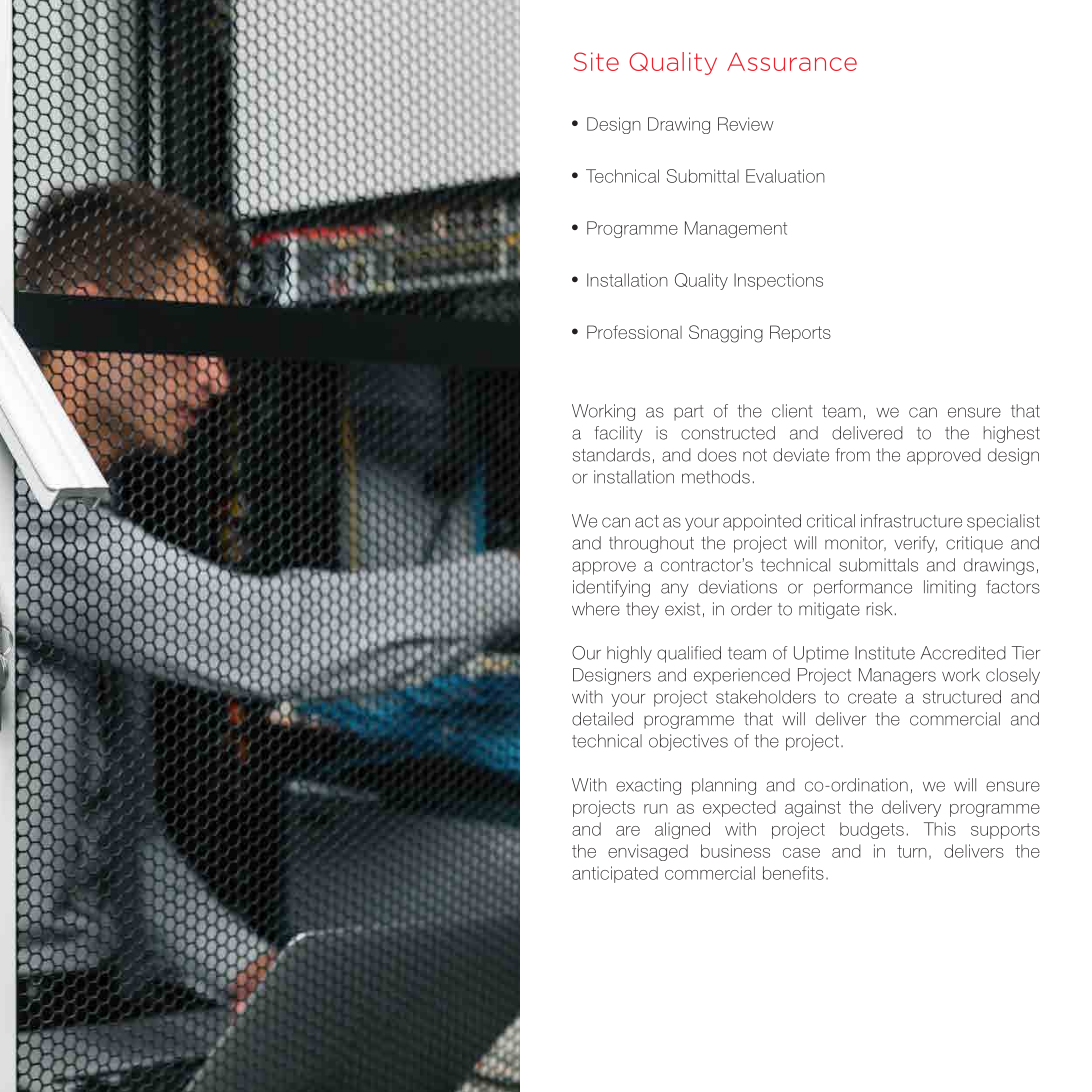 The image size is (1092, 1092). What do you see at coordinates (801, 455) in the document?
I see `deviate` at bounding box center [801, 455].
